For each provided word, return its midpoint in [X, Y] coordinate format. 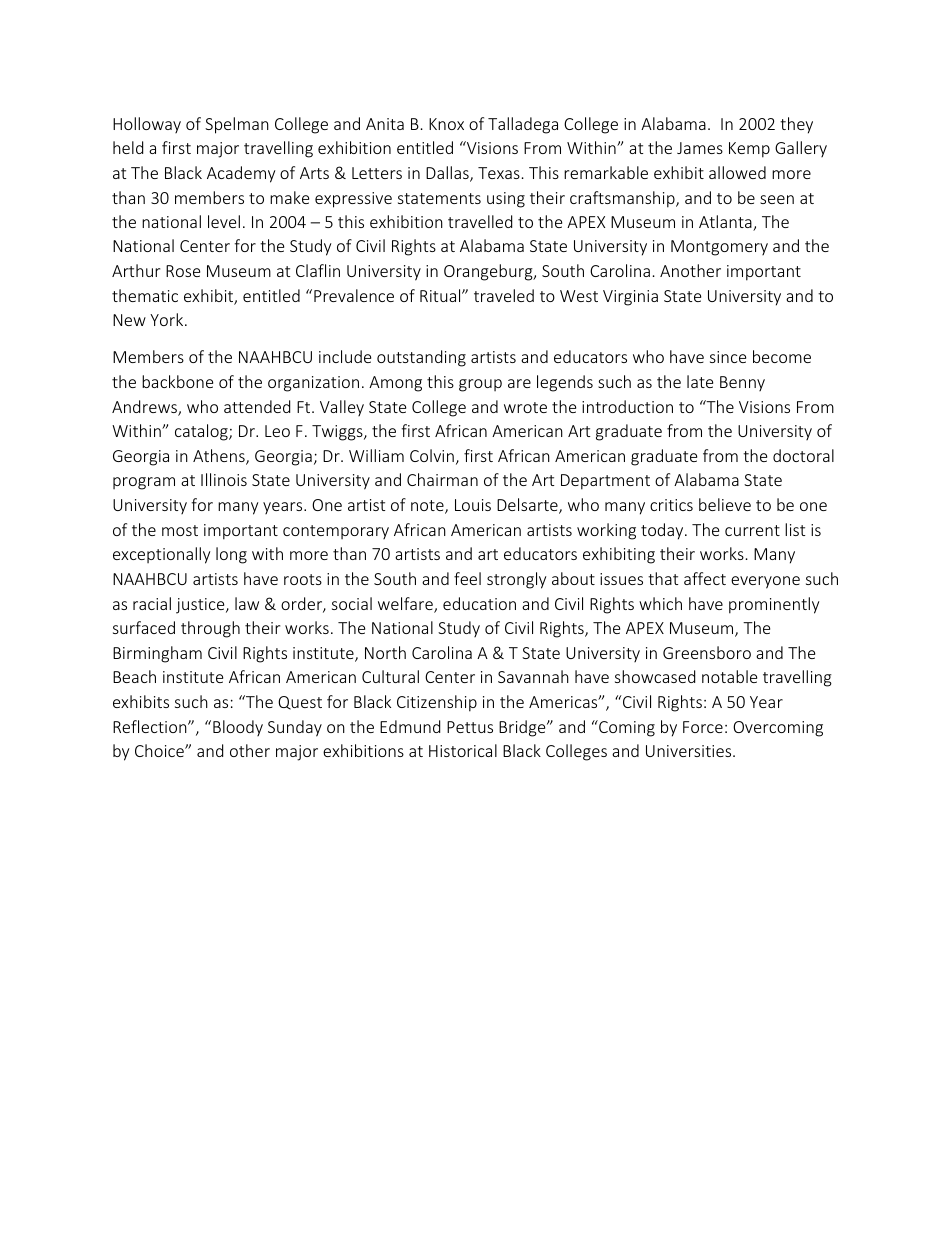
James [700, 148]
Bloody [238, 728]
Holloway [147, 125]
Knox [446, 124]
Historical [463, 750]
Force [703, 727]
